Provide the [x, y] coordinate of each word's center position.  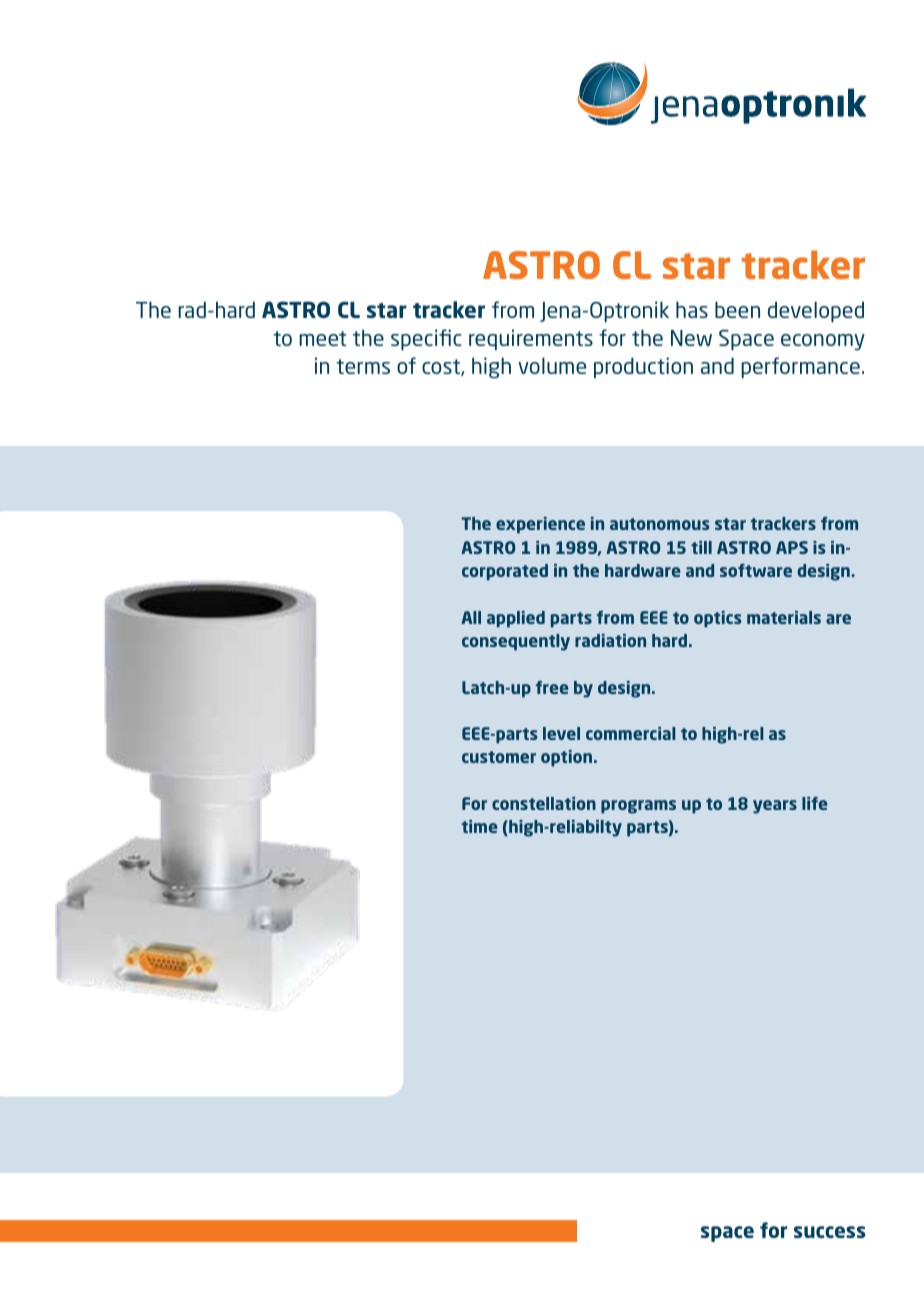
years [775, 807]
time [479, 826]
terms [363, 366]
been [737, 309]
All [471, 617]
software [756, 570]
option [566, 758]
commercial [631, 733]
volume [552, 365]
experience [540, 525]
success [830, 1232]
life [815, 803]
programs [638, 807]
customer [499, 757]
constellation [544, 803]
